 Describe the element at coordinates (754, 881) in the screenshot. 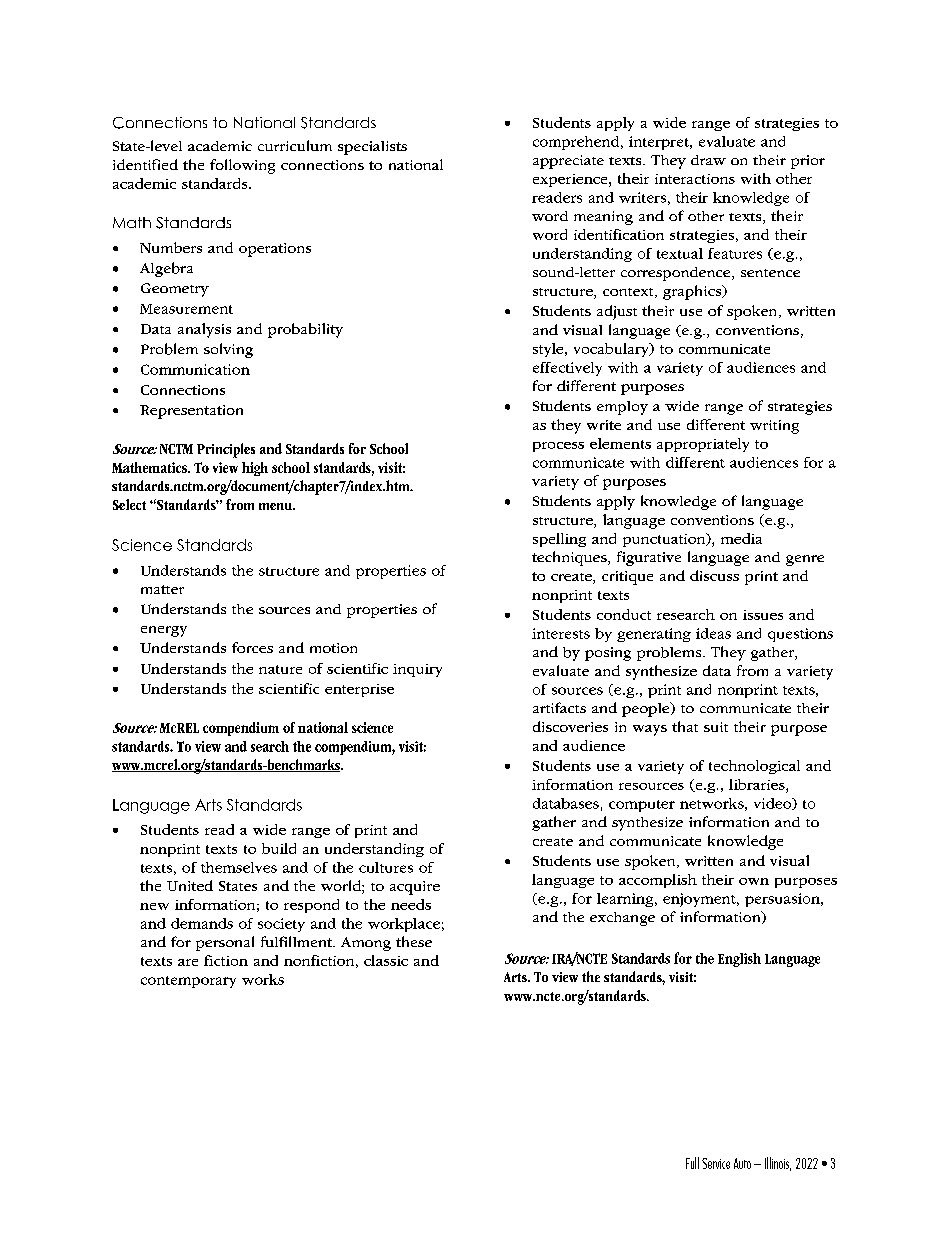

I see `own` at that location.
